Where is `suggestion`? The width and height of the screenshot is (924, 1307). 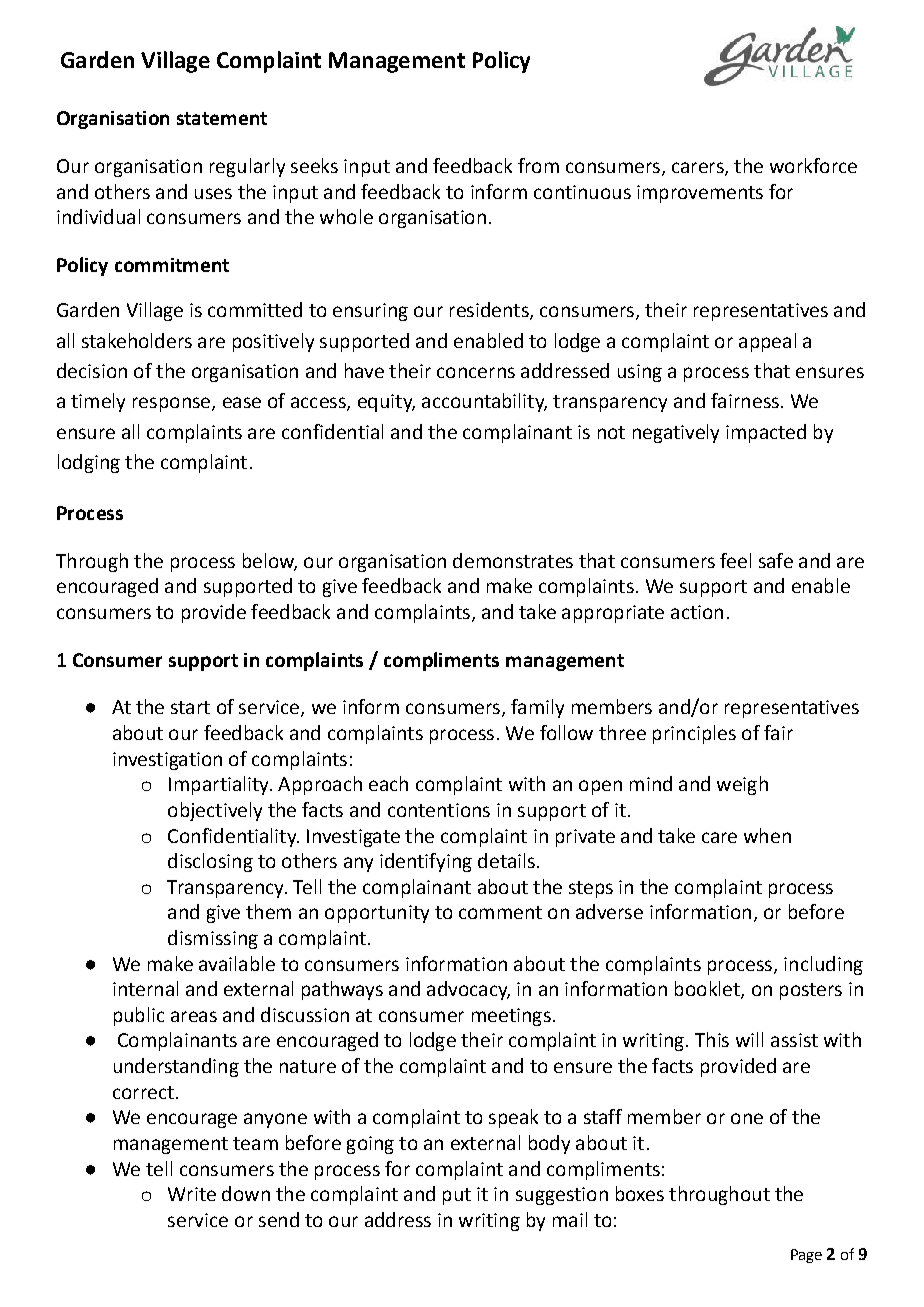 suggestion is located at coordinates (562, 1196).
